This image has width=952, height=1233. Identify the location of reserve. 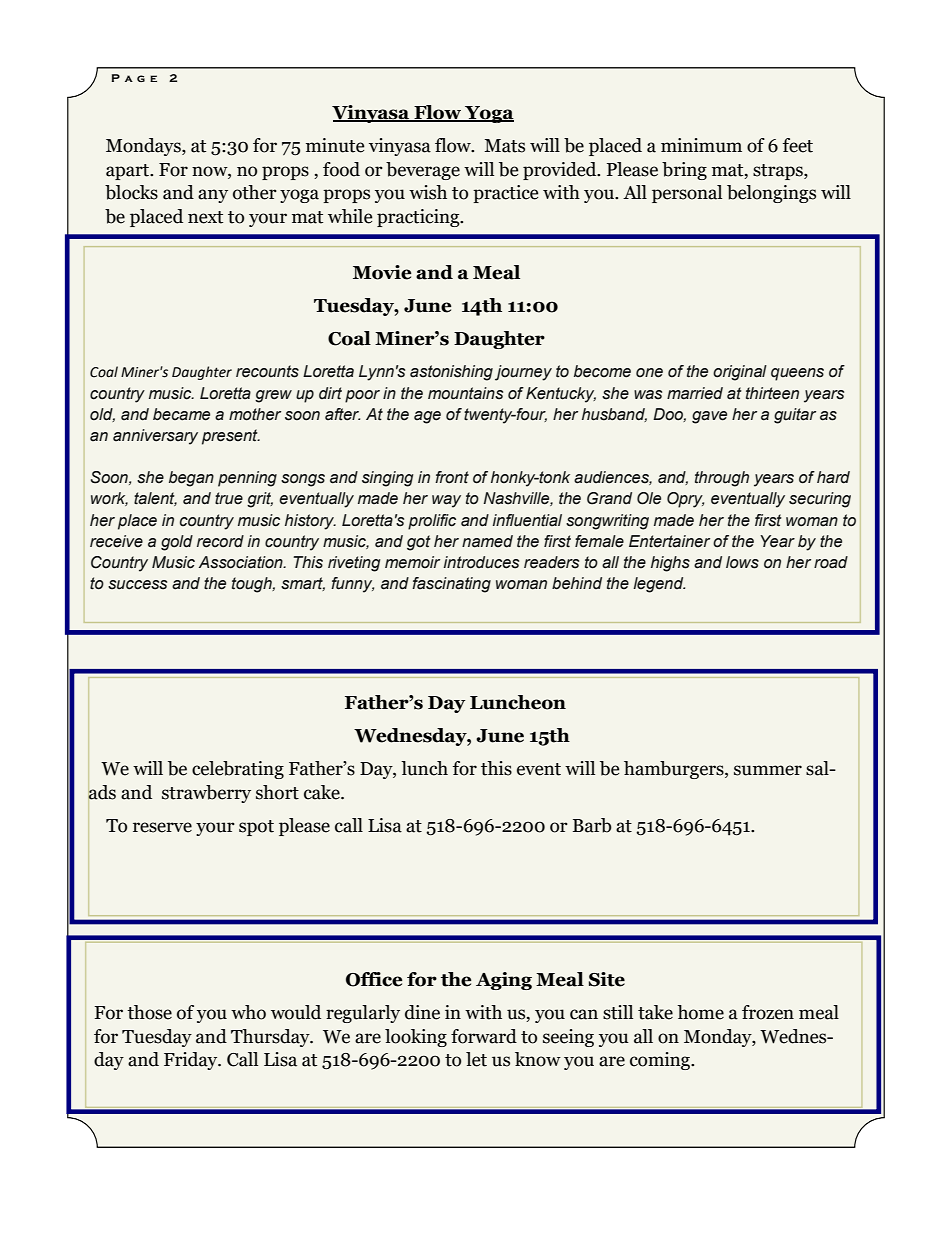
(162, 827).
